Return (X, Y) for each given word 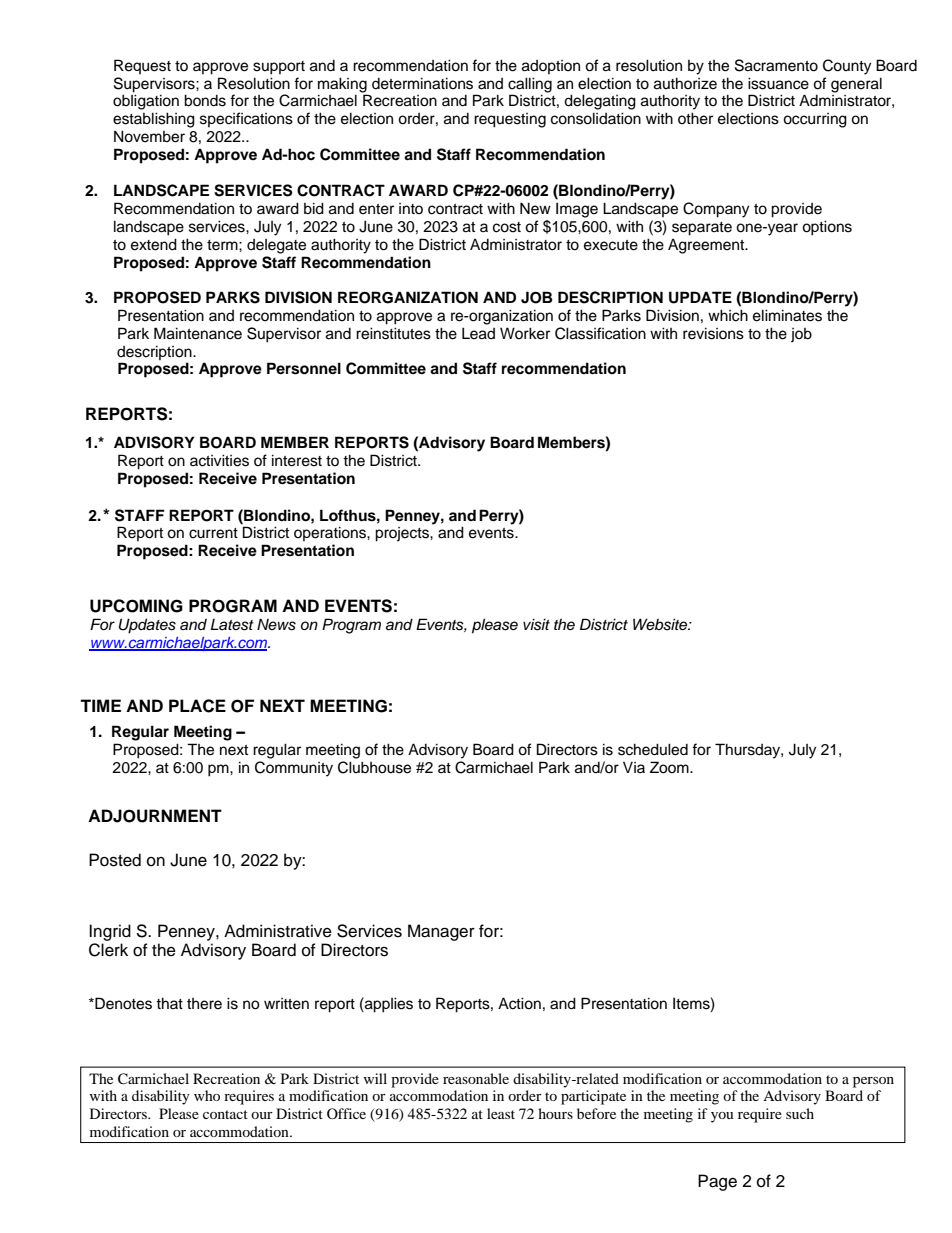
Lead (478, 333)
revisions (713, 333)
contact (225, 1114)
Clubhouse (374, 767)
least (501, 1113)
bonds (205, 100)
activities (219, 460)
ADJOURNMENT (155, 816)
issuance (778, 83)
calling (530, 85)
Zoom (670, 767)
